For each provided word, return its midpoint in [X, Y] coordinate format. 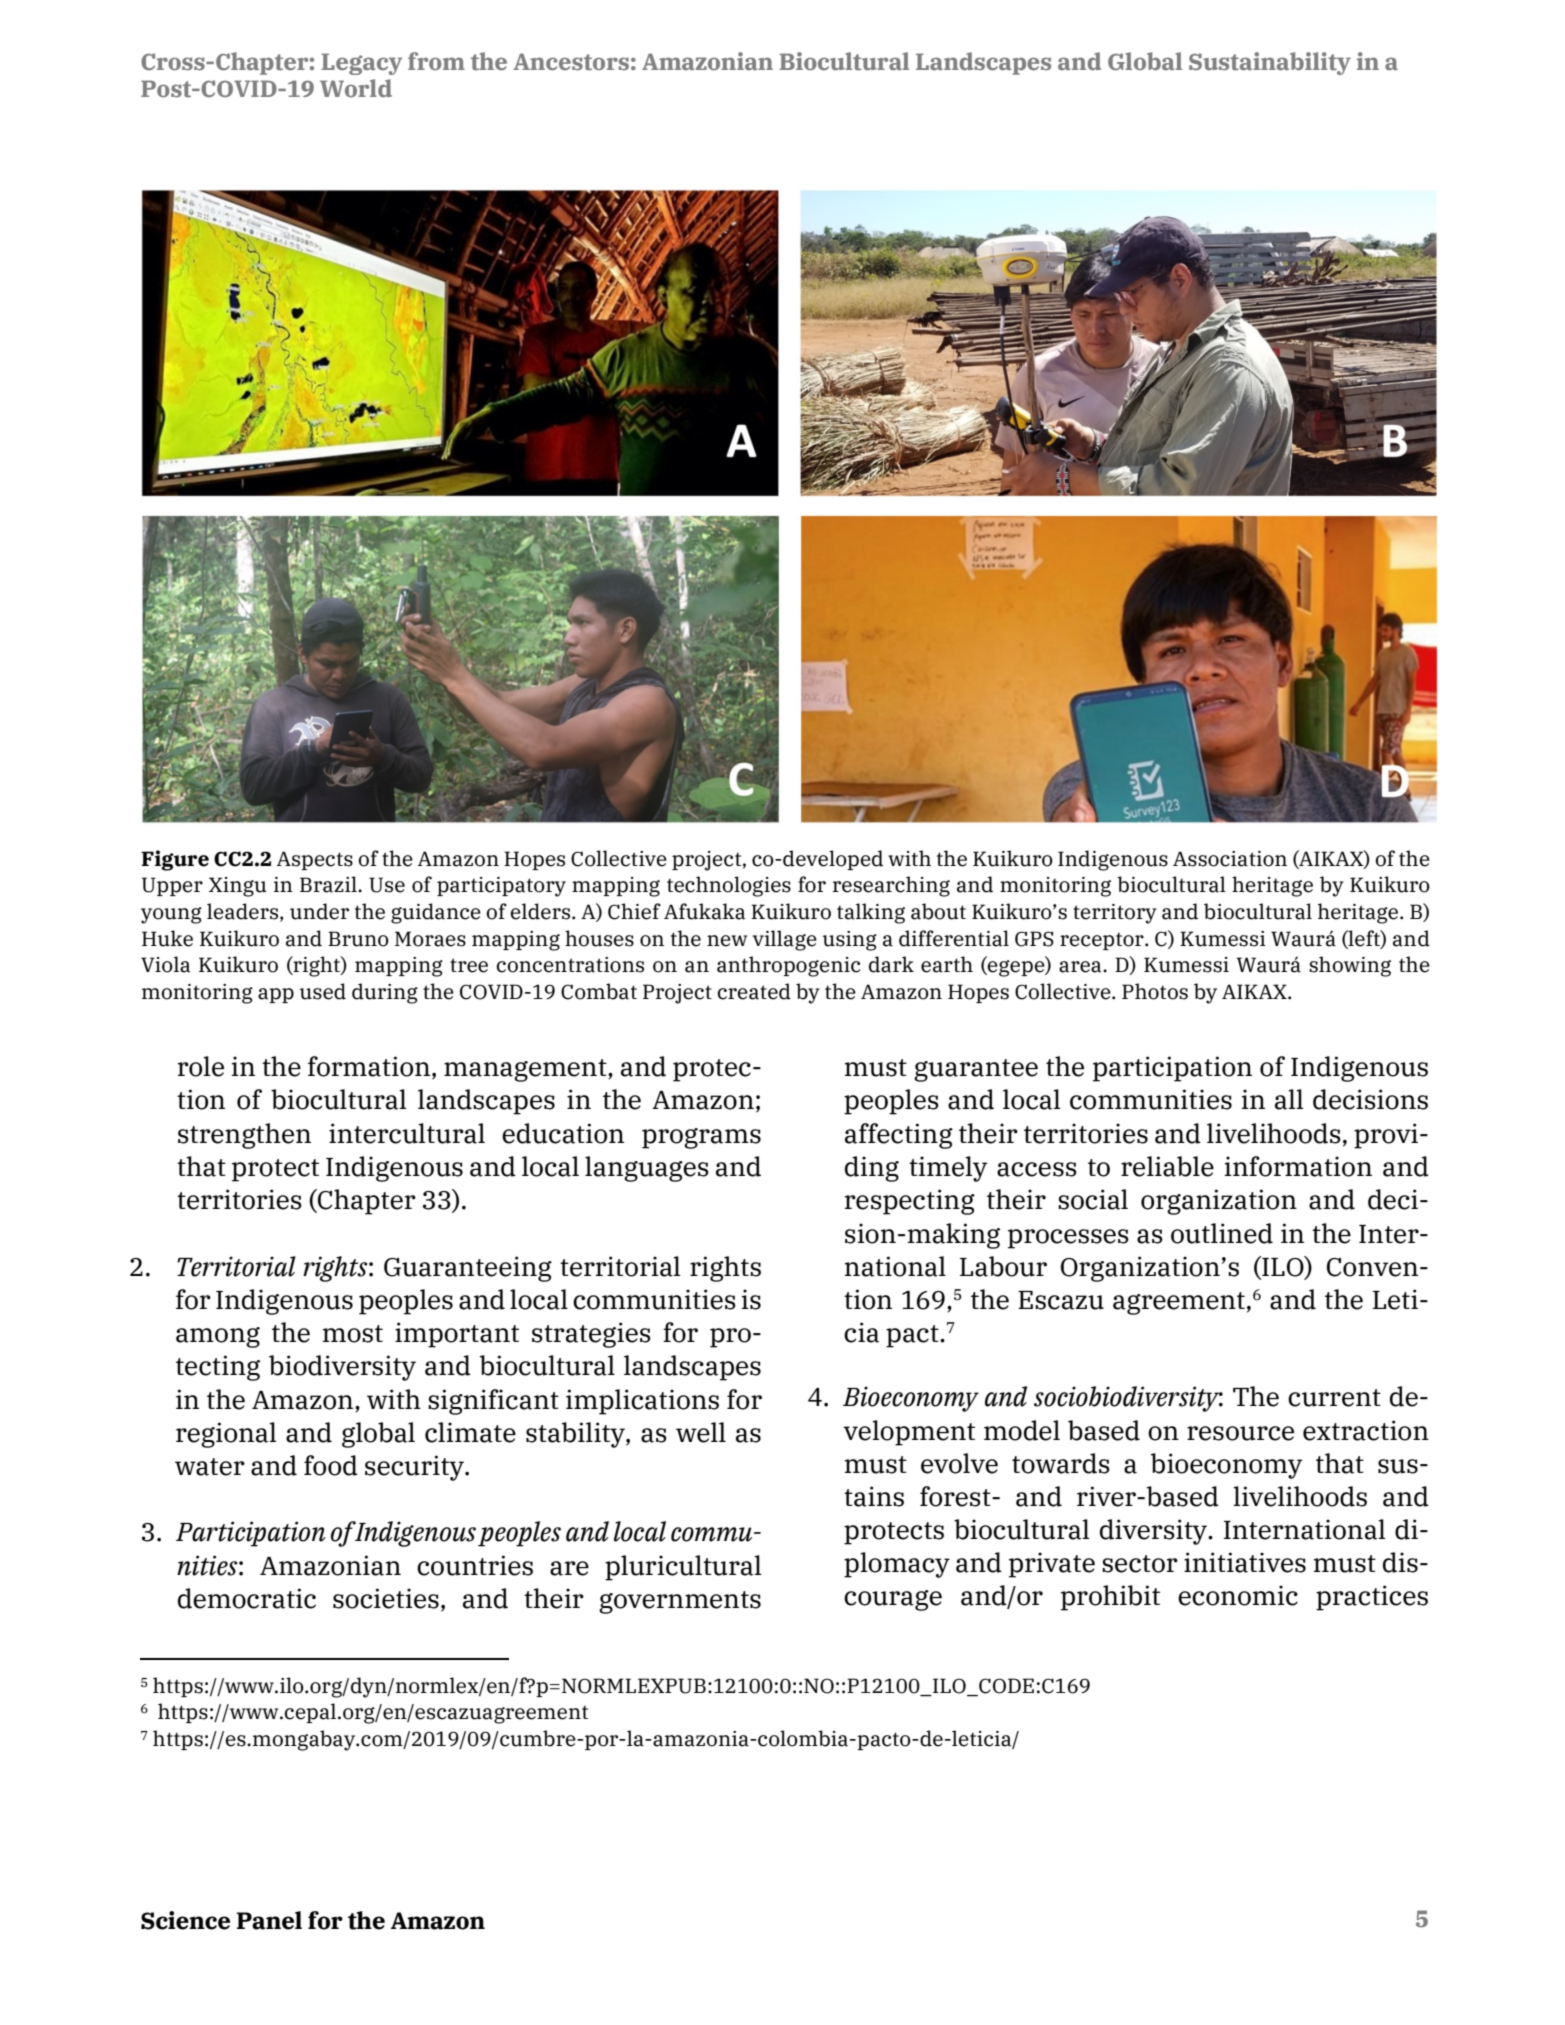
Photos [1155, 991]
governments [680, 1602]
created [754, 991]
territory [1115, 914]
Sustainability [1270, 63]
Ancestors [571, 62]
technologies [729, 886]
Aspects [315, 860]
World [356, 88]
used [323, 991]
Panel [269, 1920]
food [331, 1465]
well [701, 1432]
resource [1240, 1433]
